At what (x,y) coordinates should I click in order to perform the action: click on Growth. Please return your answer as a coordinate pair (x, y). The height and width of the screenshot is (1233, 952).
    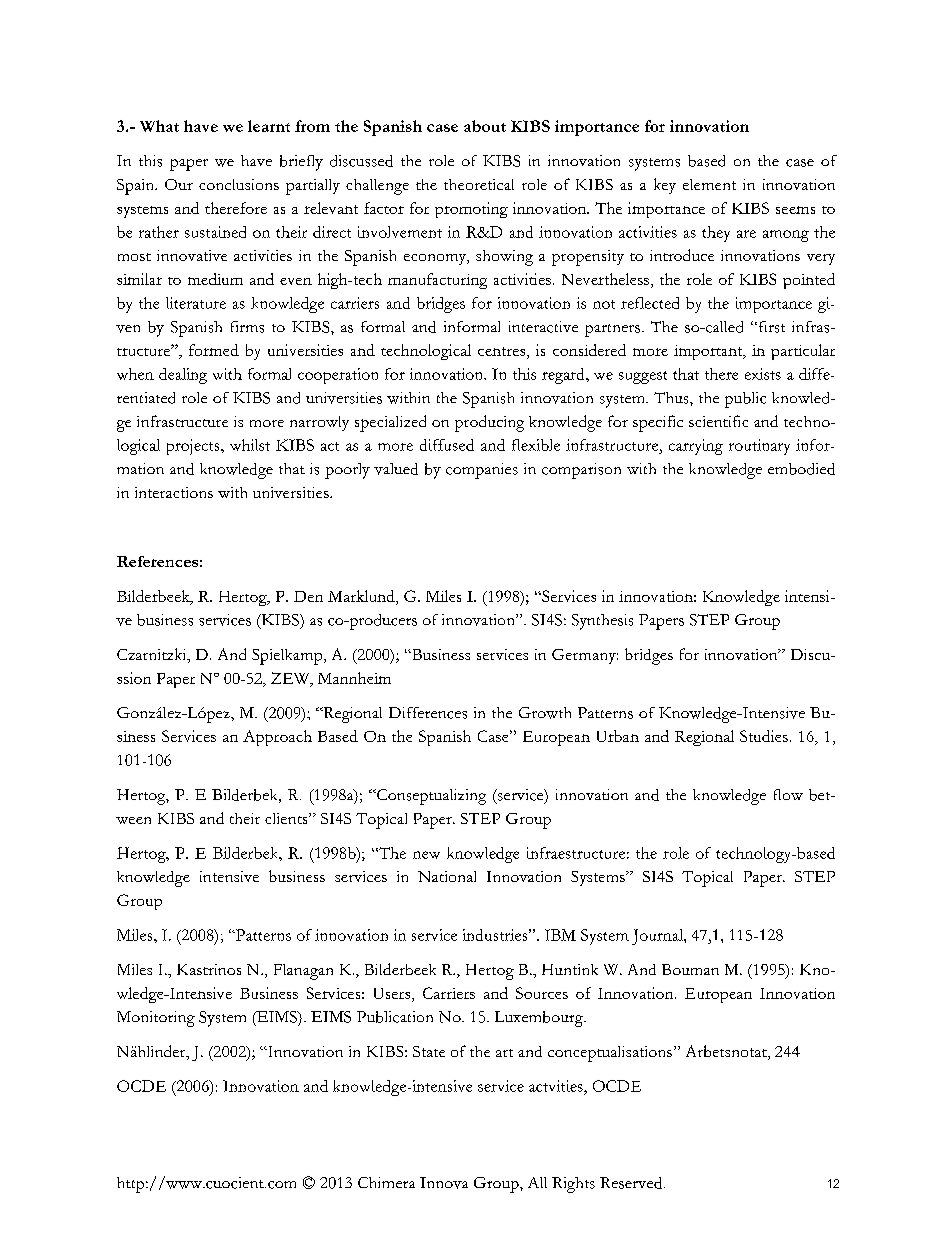
    Looking at the image, I should click on (545, 713).
